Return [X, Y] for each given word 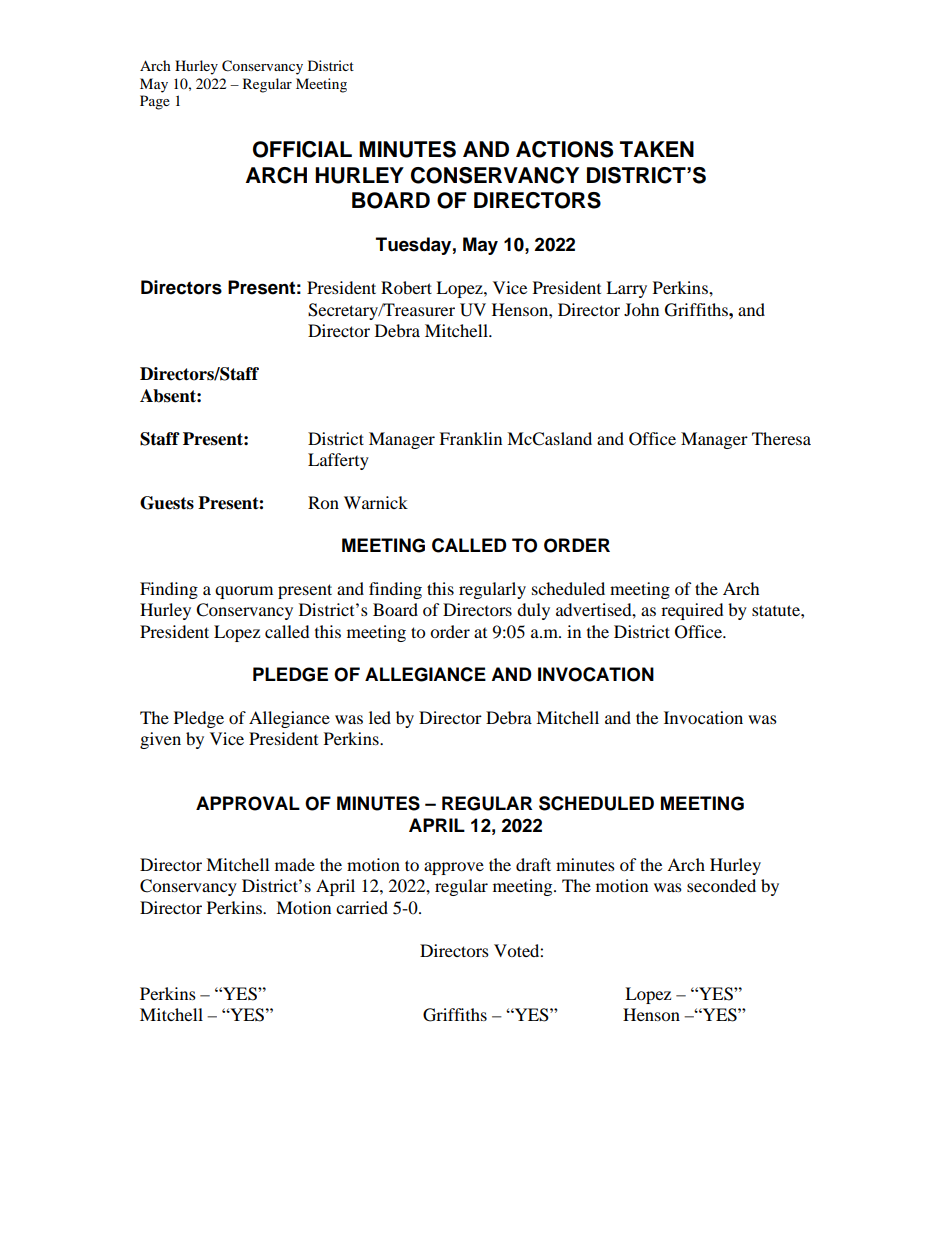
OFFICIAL [302, 149]
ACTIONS [564, 149]
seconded [721, 885]
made [295, 864]
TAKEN [657, 149]
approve [454, 868]
